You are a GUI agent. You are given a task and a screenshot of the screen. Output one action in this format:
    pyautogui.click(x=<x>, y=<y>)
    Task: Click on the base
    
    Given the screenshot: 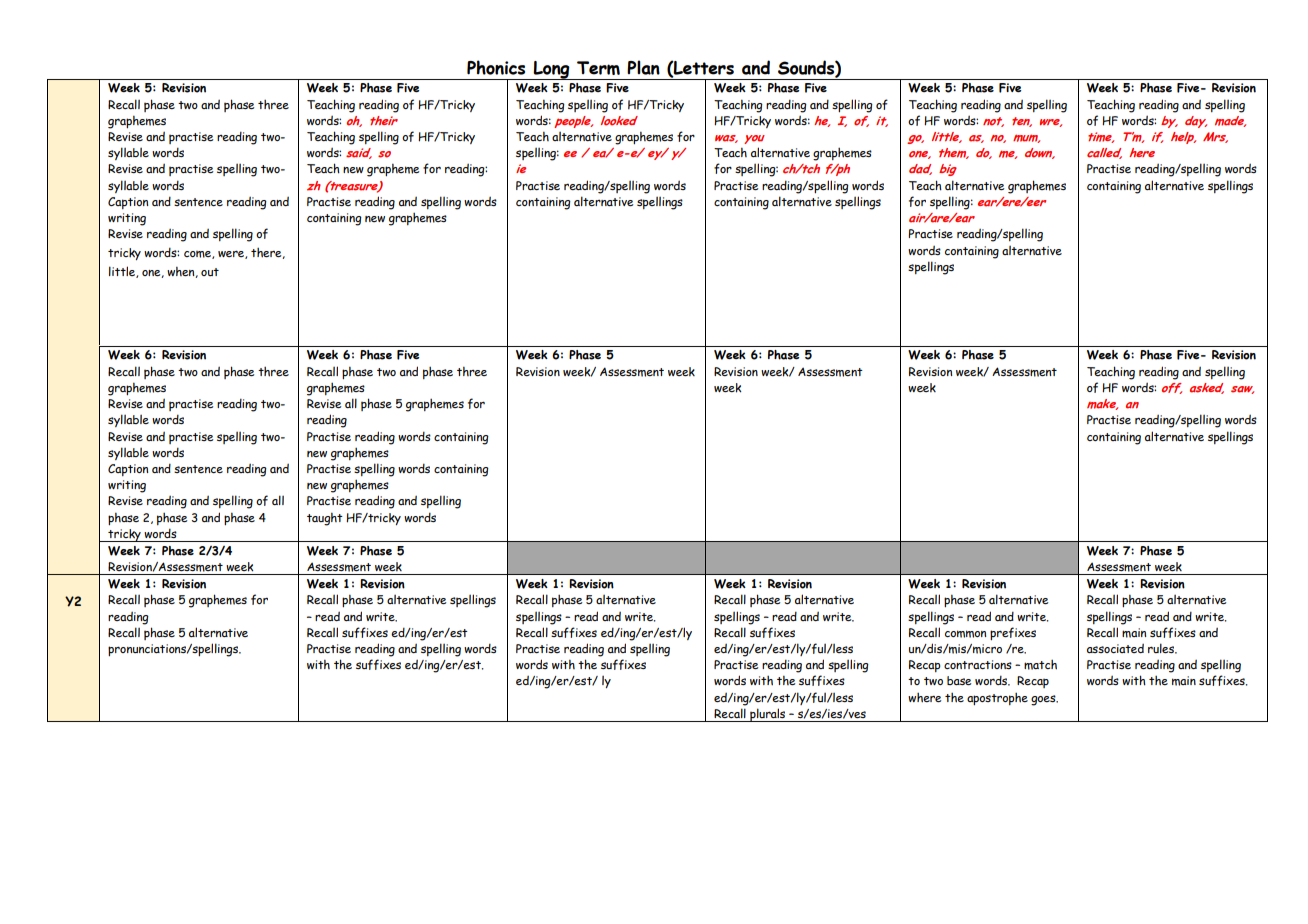 What is the action you would take?
    pyautogui.click(x=959, y=680)
